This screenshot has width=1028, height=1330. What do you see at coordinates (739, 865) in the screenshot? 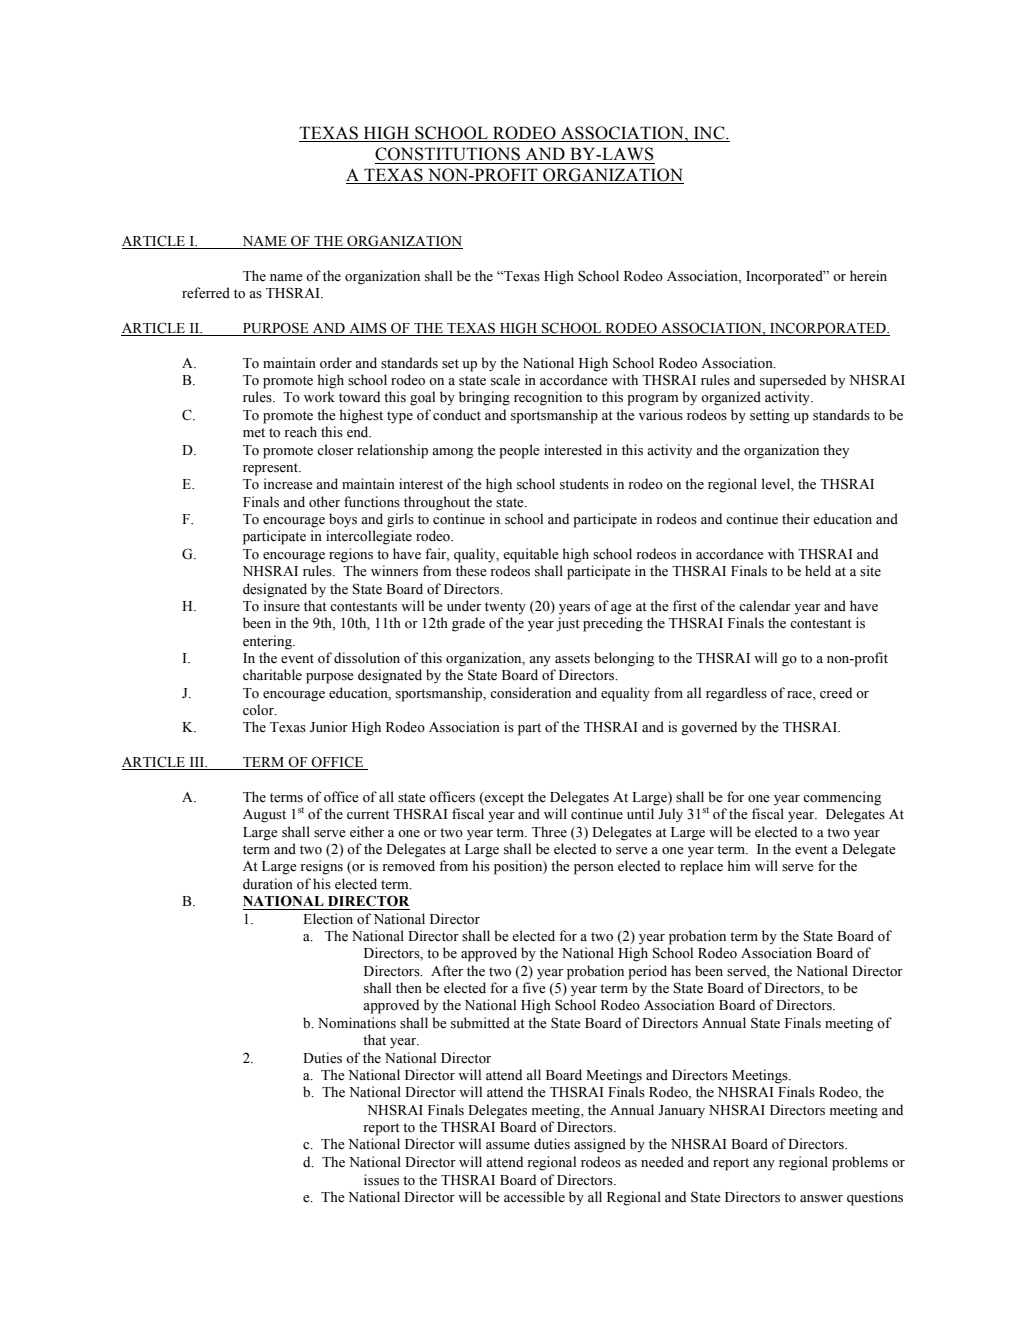
I see `him` at bounding box center [739, 865].
